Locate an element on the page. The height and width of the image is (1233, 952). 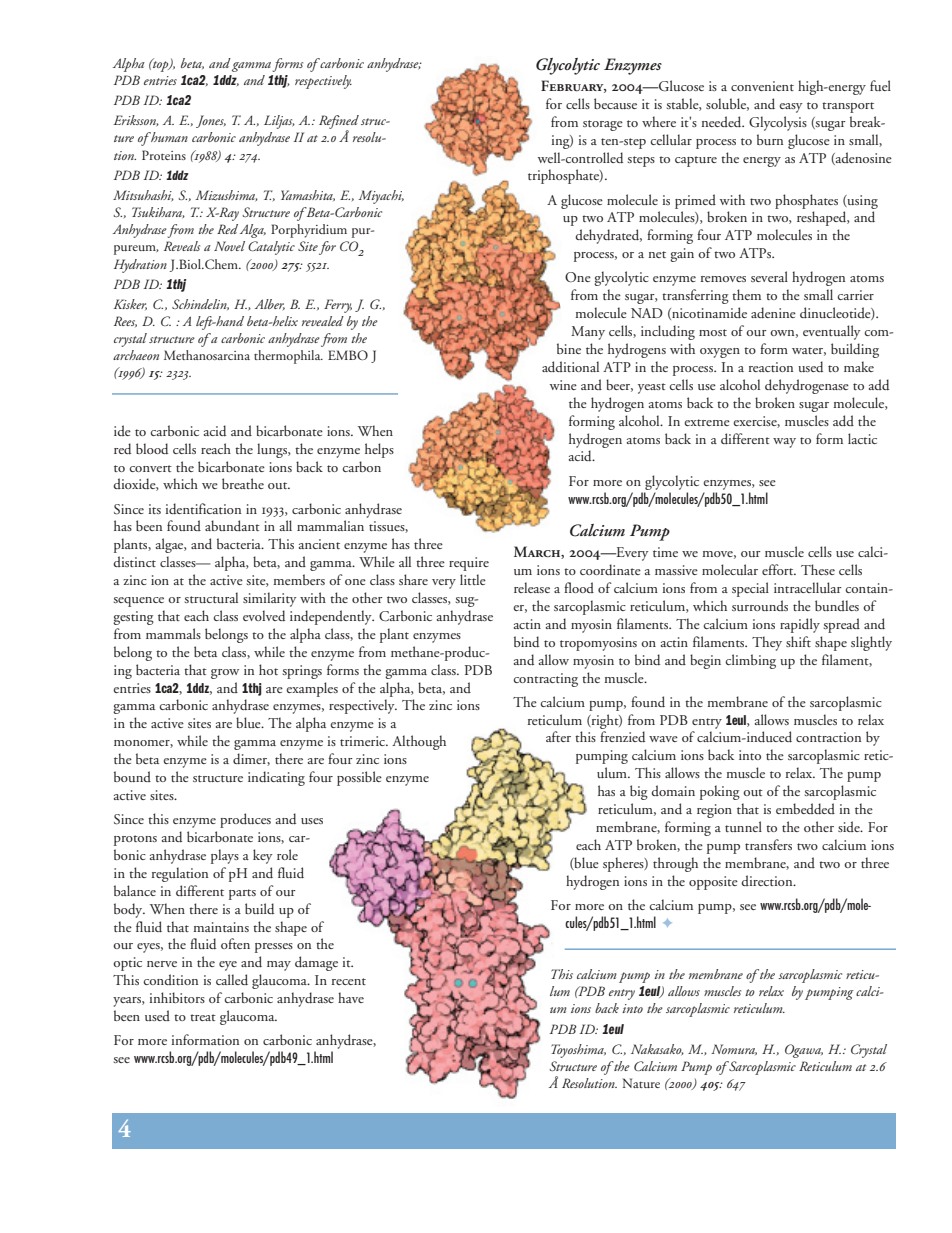
embedded is located at coordinates (805, 808).
